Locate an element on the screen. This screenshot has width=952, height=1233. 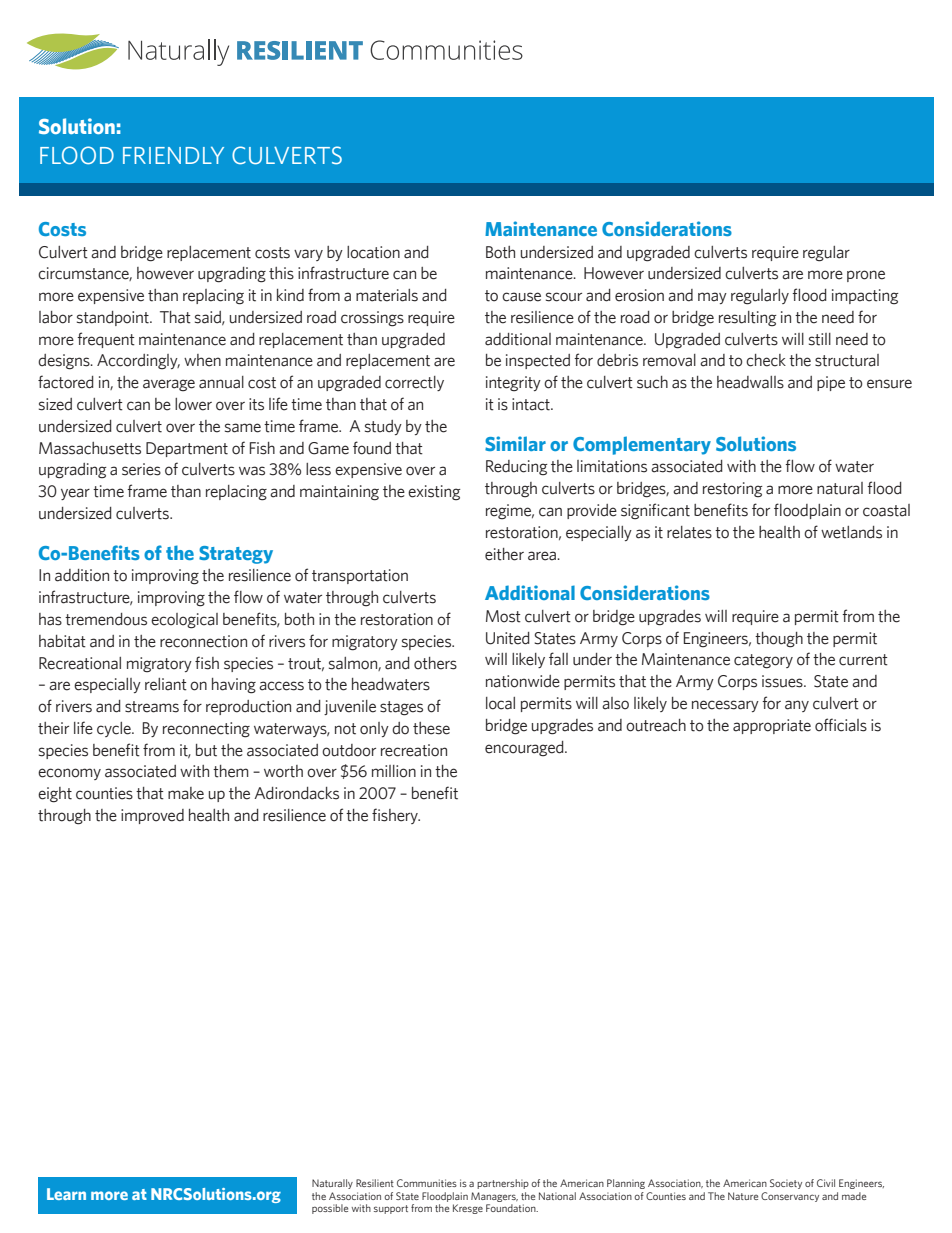
pipe is located at coordinates (831, 383).
